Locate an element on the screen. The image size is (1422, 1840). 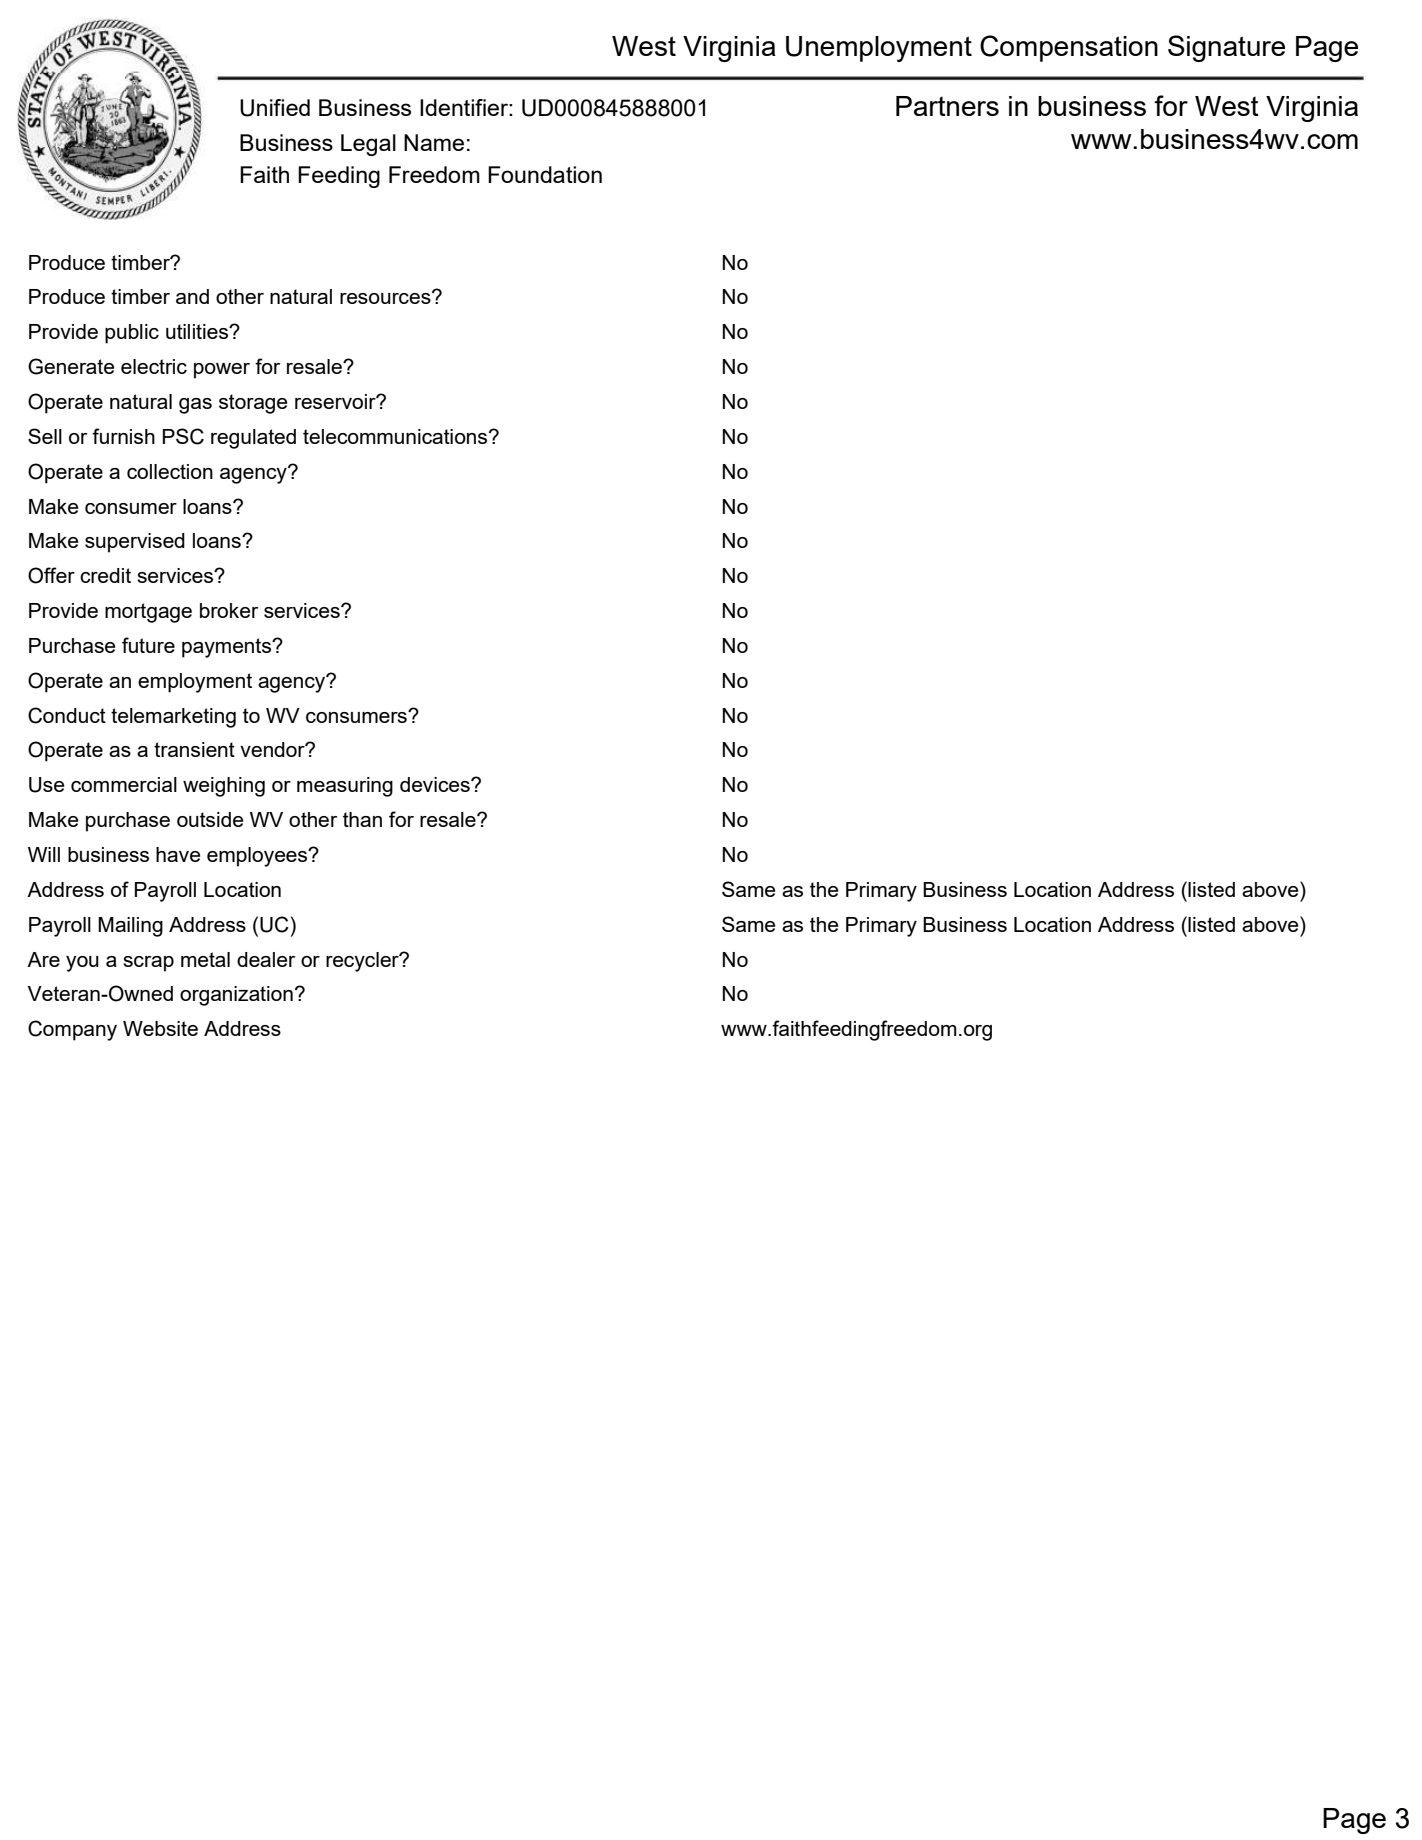
transient is located at coordinates (194, 749).
